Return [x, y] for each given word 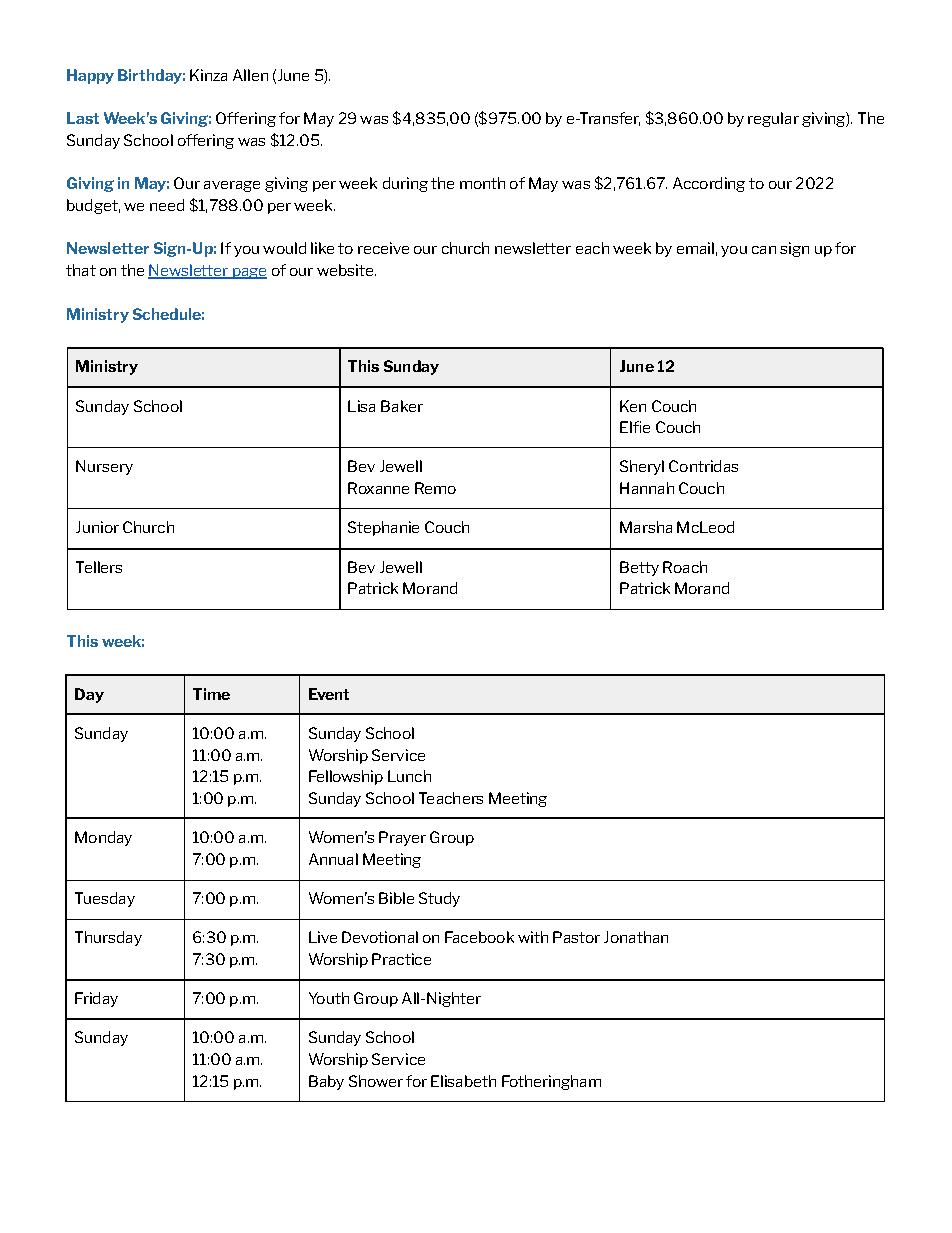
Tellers [99, 567]
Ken [633, 406]
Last [83, 118]
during [405, 184]
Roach [685, 567]
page [248, 273]
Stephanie [383, 528]
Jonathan [636, 937]
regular [773, 119]
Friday [96, 999]
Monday [103, 838]
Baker [402, 406]
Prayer [402, 838]
